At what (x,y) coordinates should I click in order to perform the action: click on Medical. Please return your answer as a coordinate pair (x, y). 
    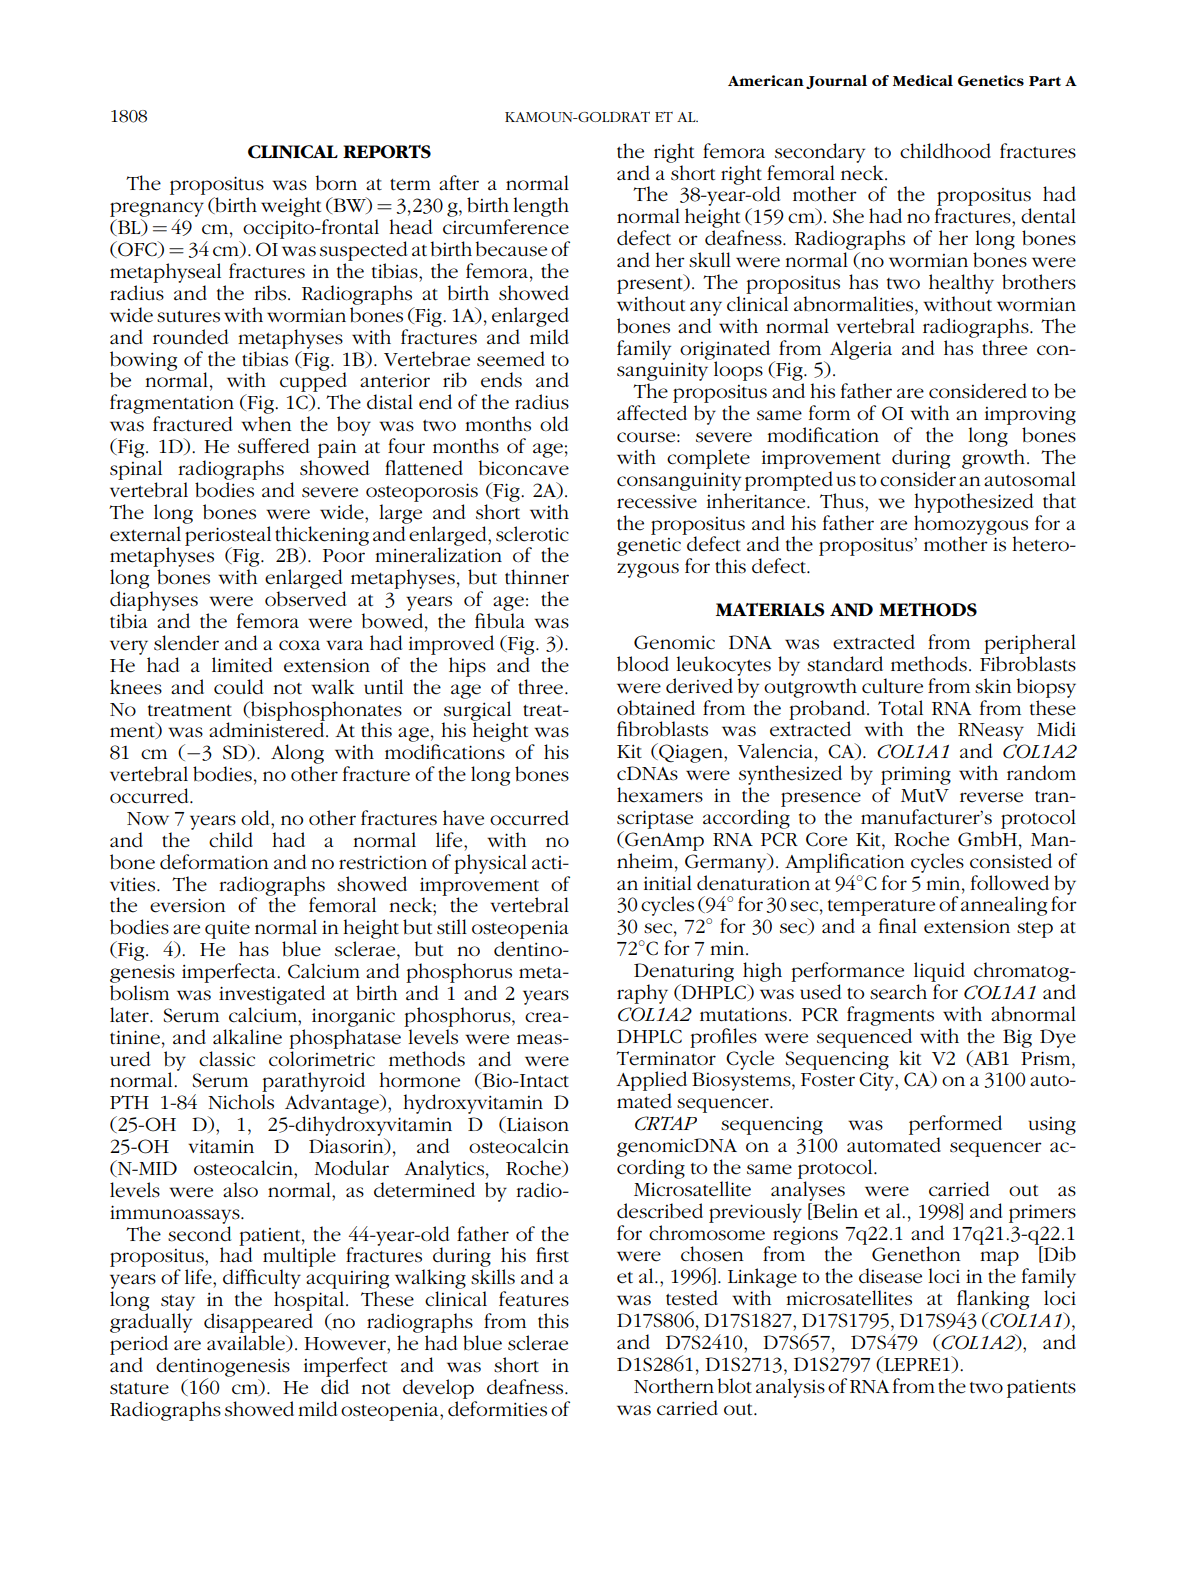
    Looking at the image, I should click on (923, 80).
